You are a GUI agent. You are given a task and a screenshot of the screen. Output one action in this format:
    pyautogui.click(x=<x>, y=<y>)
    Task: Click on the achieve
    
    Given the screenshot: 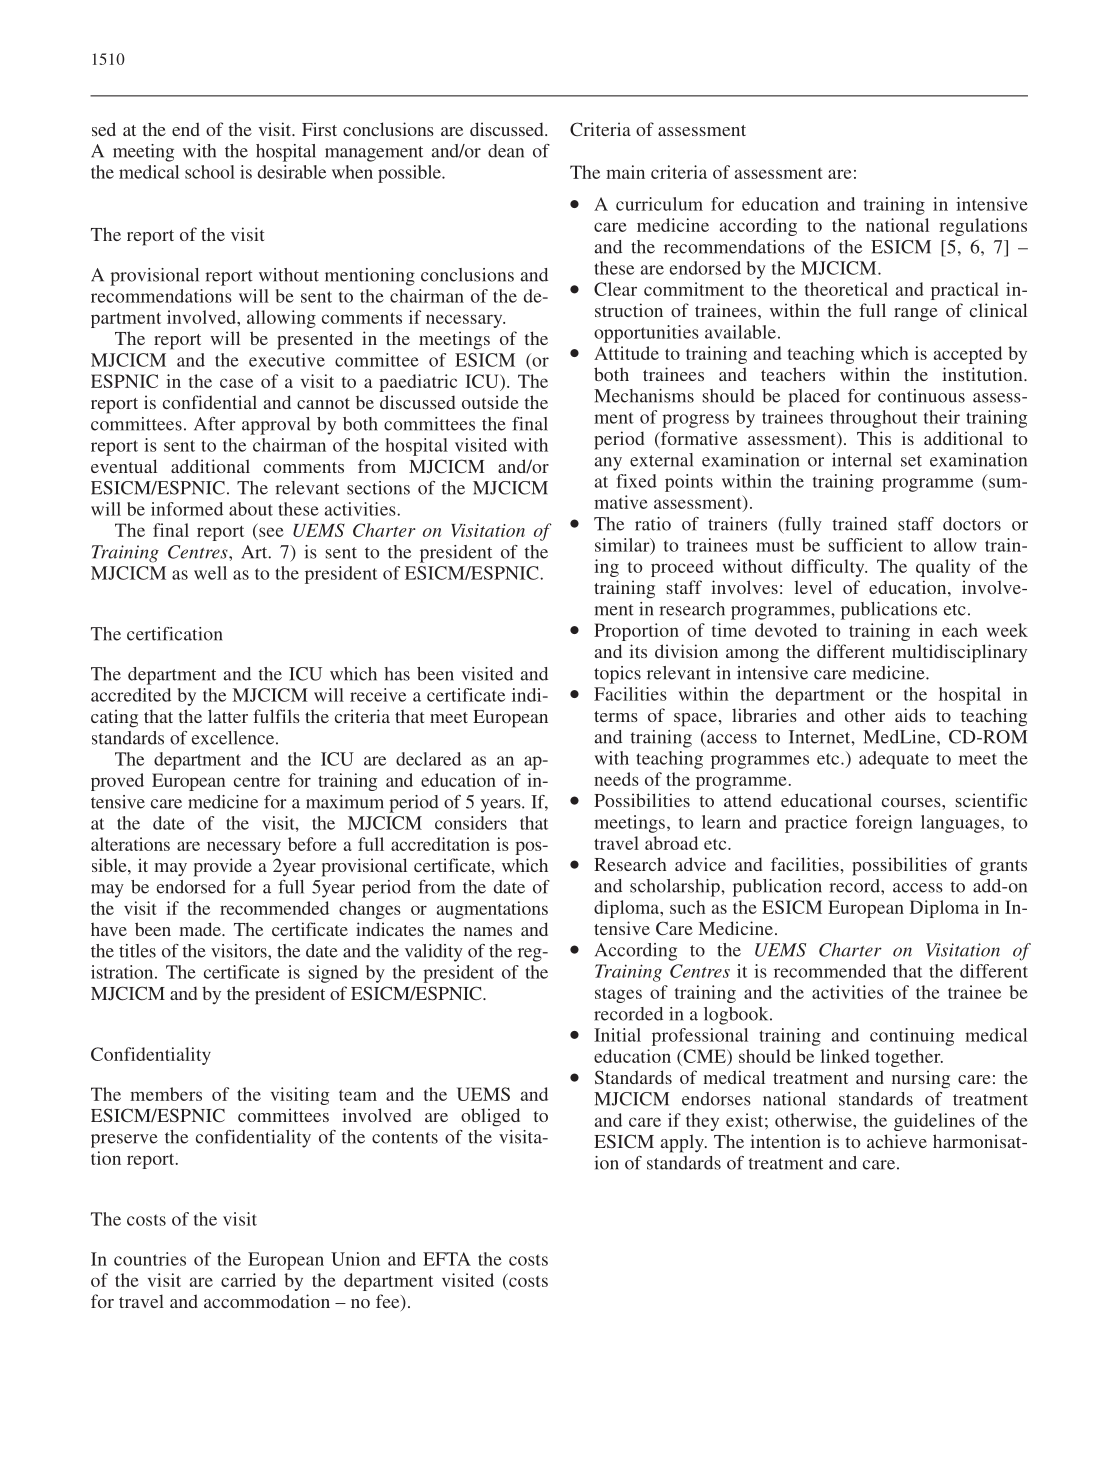 What is the action you would take?
    pyautogui.click(x=897, y=1141)
